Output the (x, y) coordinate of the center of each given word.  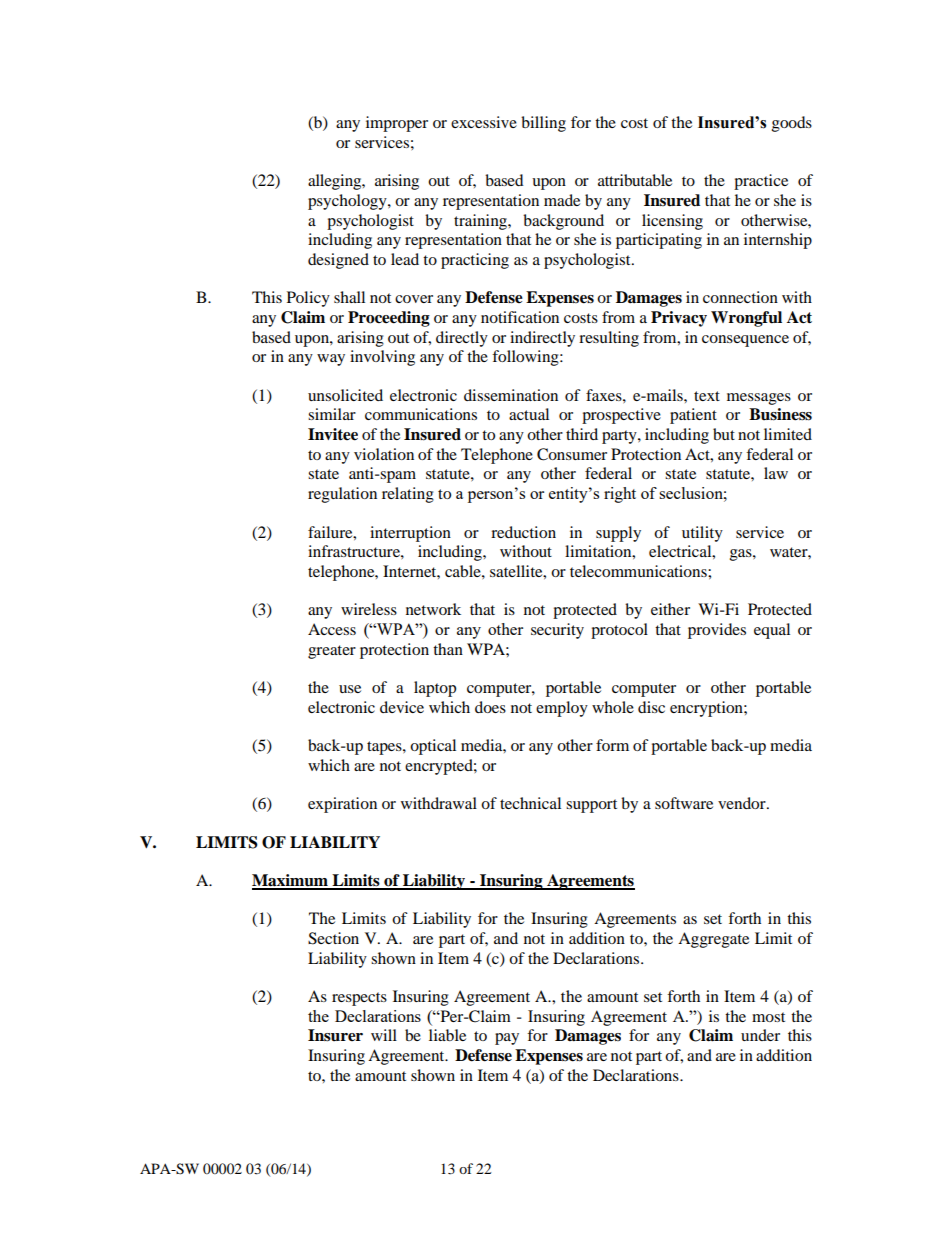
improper (397, 124)
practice (761, 182)
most (768, 1017)
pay (507, 1039)
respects (359, 999)
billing (543, 124)
